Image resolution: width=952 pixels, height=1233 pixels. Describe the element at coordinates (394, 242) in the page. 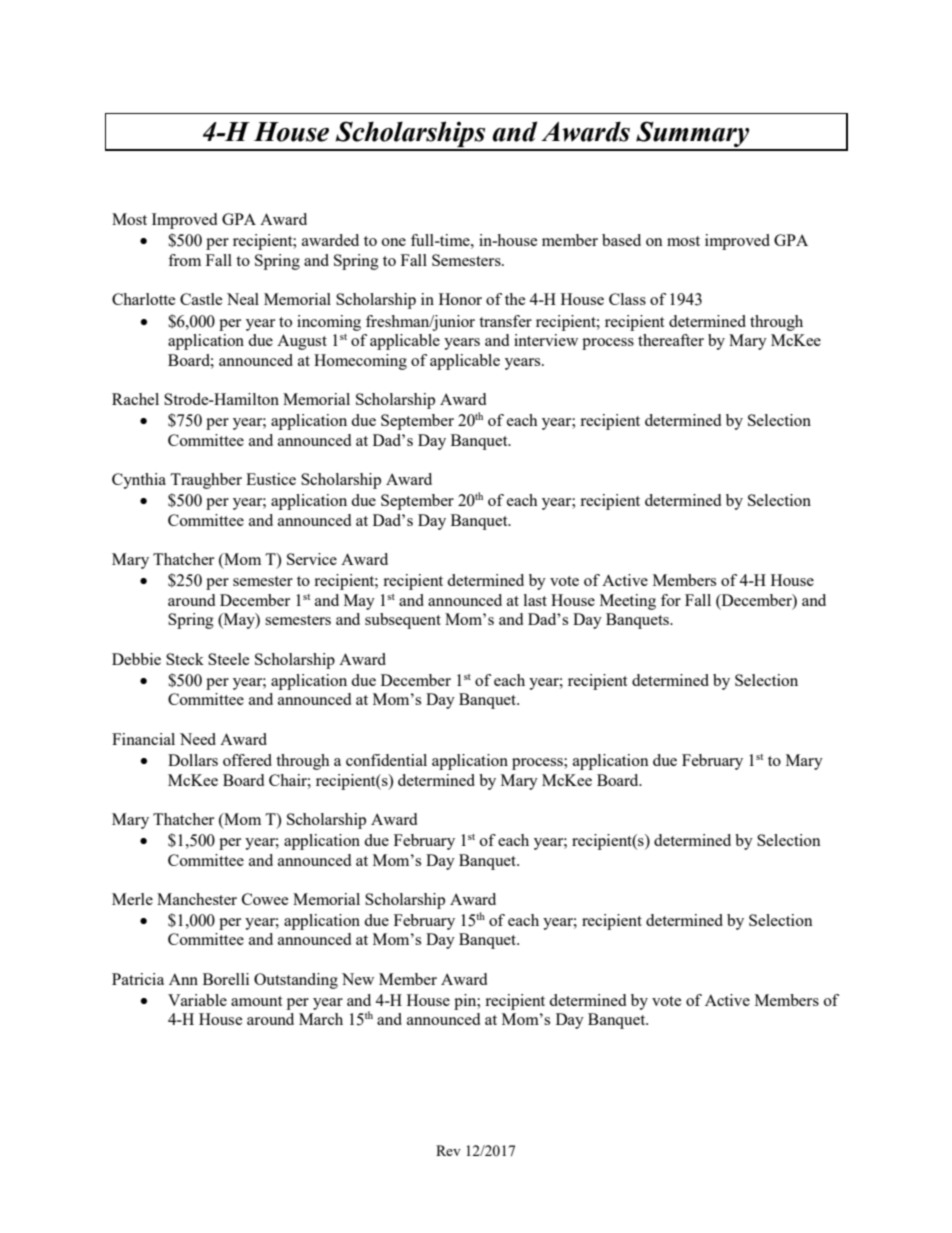

I see `one` at that location.
